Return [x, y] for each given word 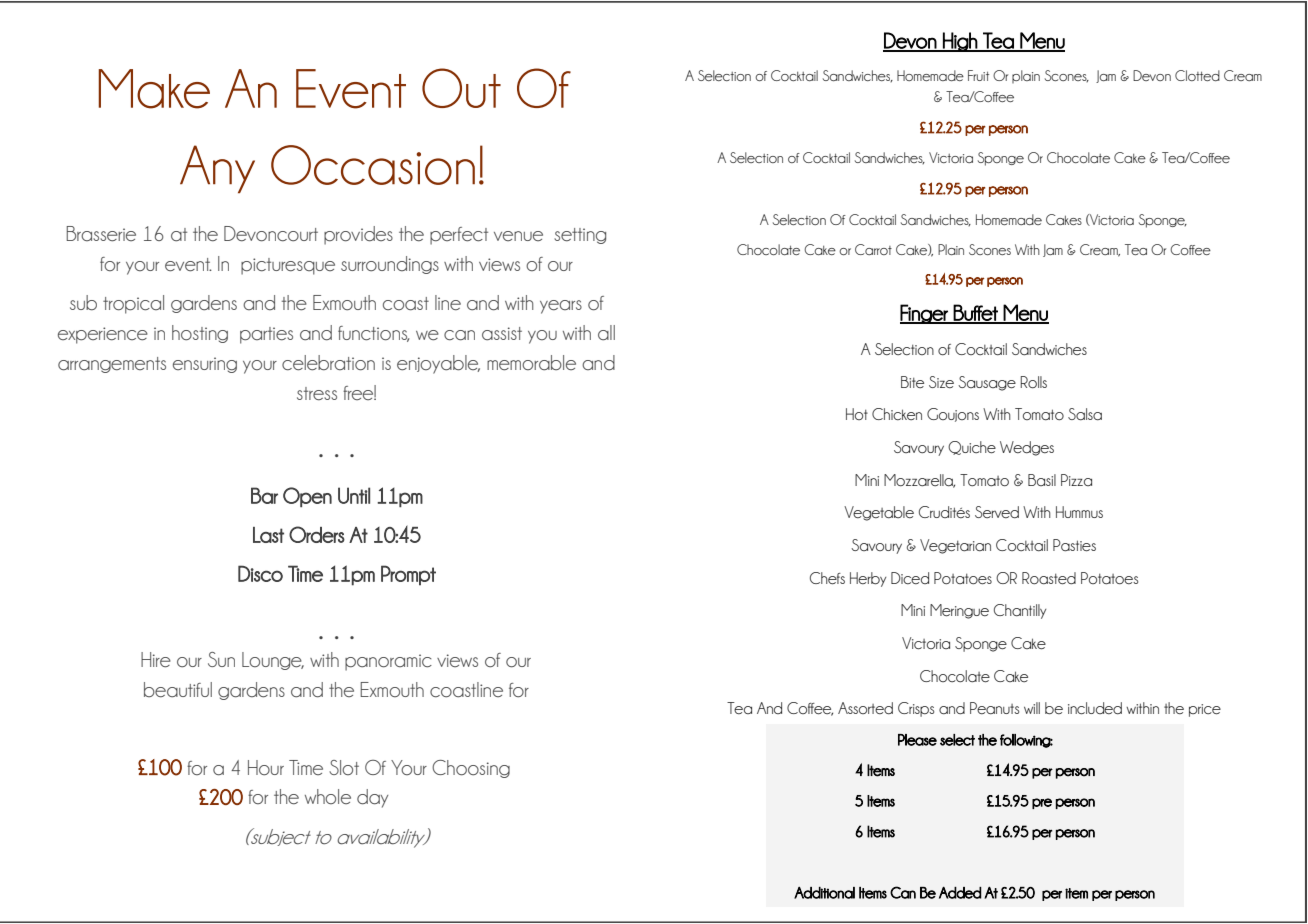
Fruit [978, 75]
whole [328, 796]
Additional [824, 893]
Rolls [1034, 382]
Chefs [827, 578]
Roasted [1049, 578]
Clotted [1197, 75]
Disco [260, 573]
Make [154, 89]
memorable [531, 363]
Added [960, 893]
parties [266, 335]
